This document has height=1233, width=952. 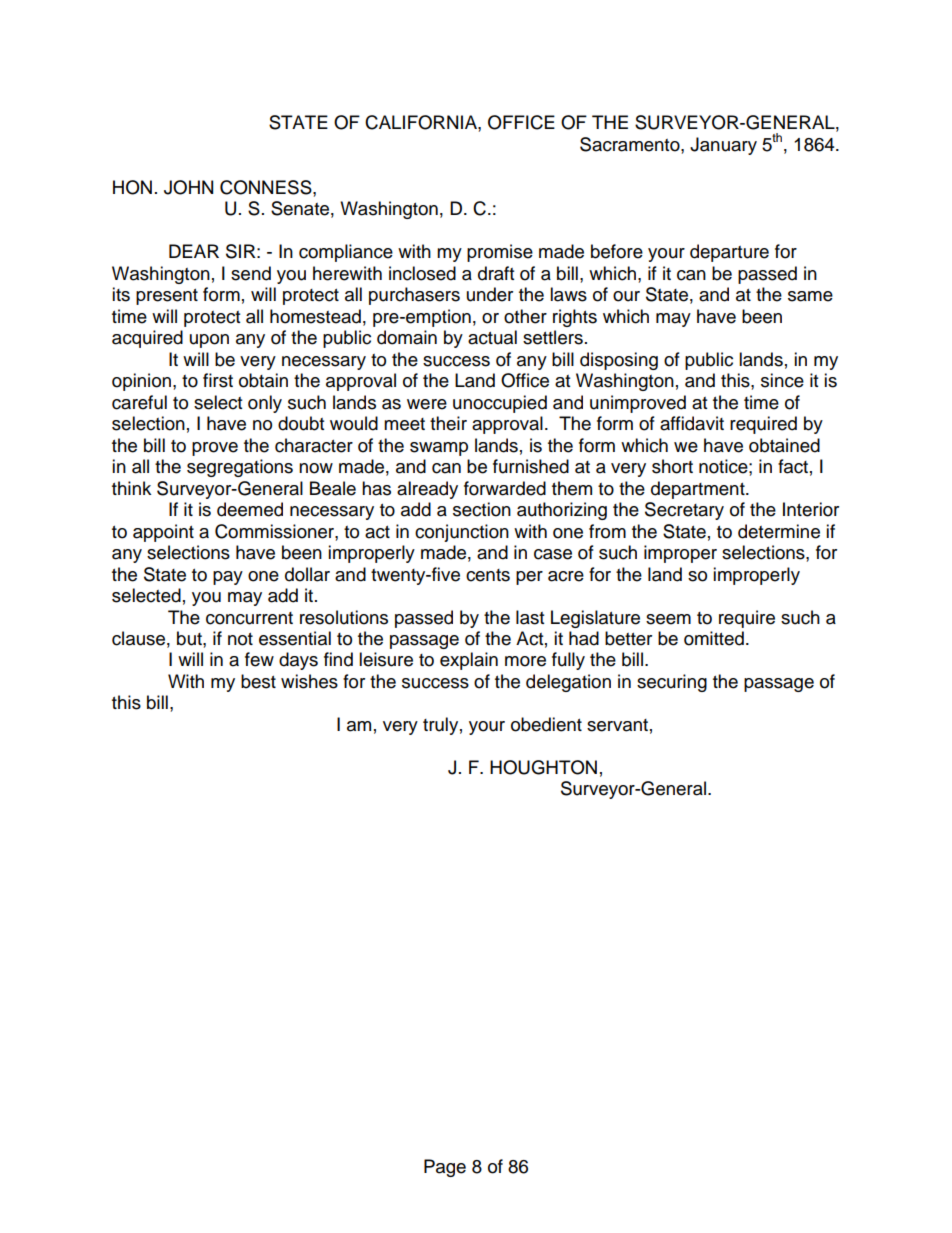 What do you see at coordinates (259, 659) in the document?
I see `few` at bounding box center [259, 659].
